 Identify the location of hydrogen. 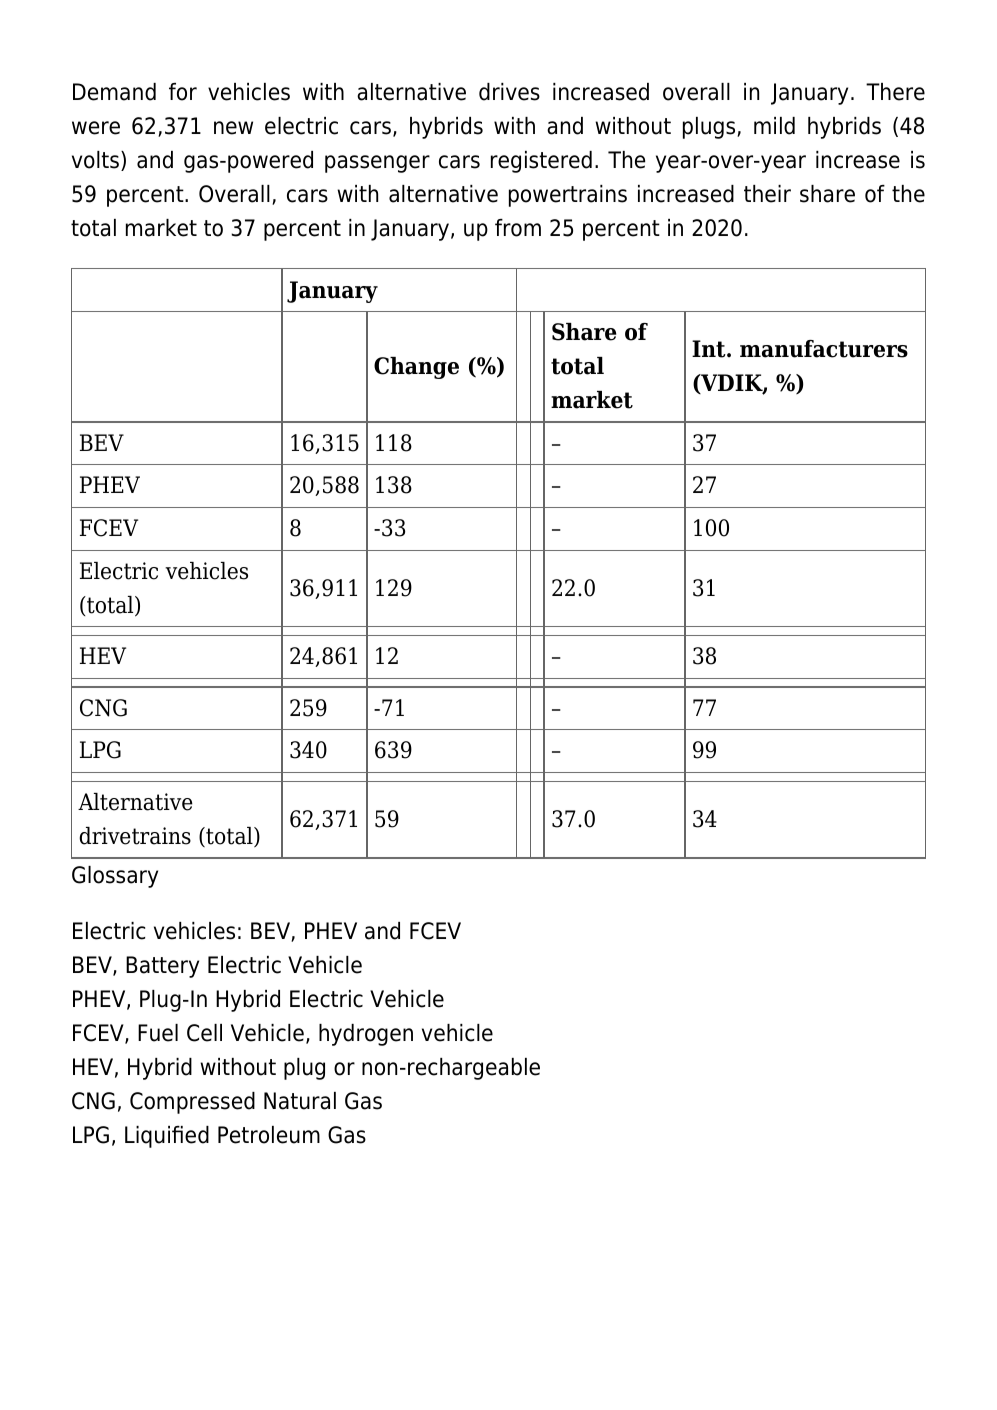
(366, 1035).
